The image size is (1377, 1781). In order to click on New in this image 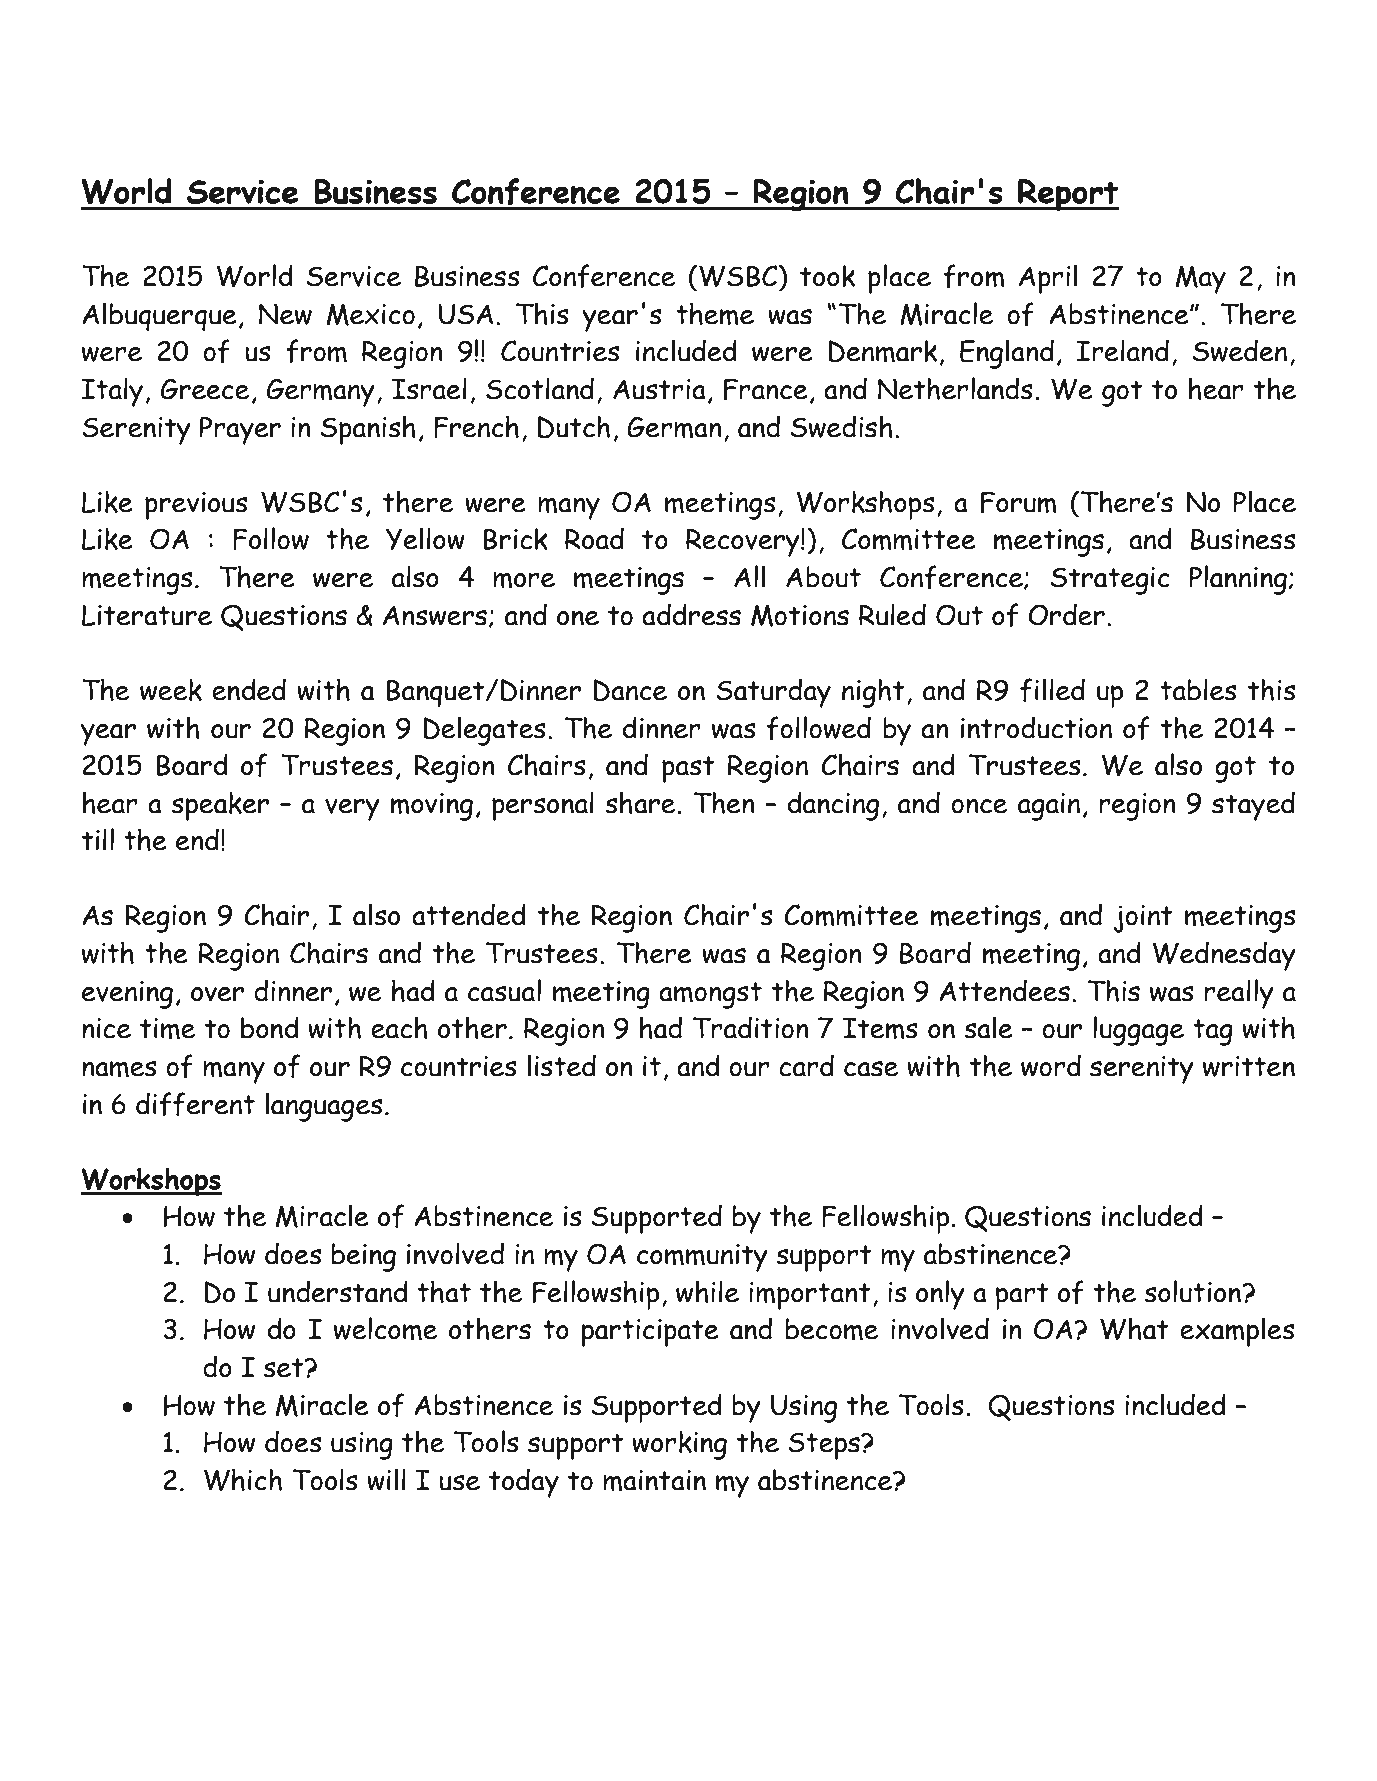, I will do `click(285, 314)`.
